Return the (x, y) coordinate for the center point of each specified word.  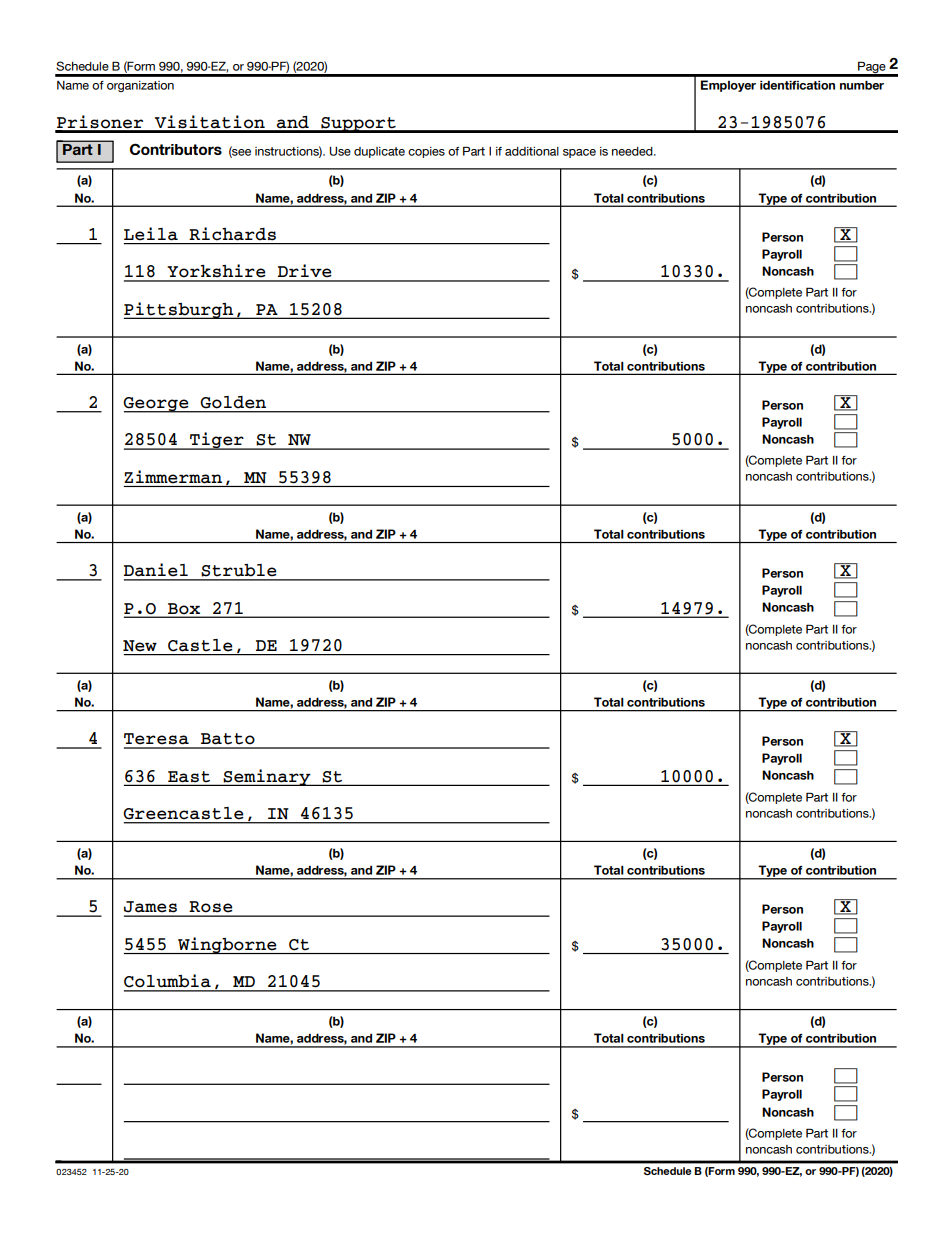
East (189, 776)
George (157, 405)
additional (532, 151)
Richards (233, 233)
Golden (233, 402)
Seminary (267, 777)
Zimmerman (173, 477)
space (579, 153)
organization (140, 86)
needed (633, 151)
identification (797, 85)
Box (184, 608)
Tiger (217, 441)
